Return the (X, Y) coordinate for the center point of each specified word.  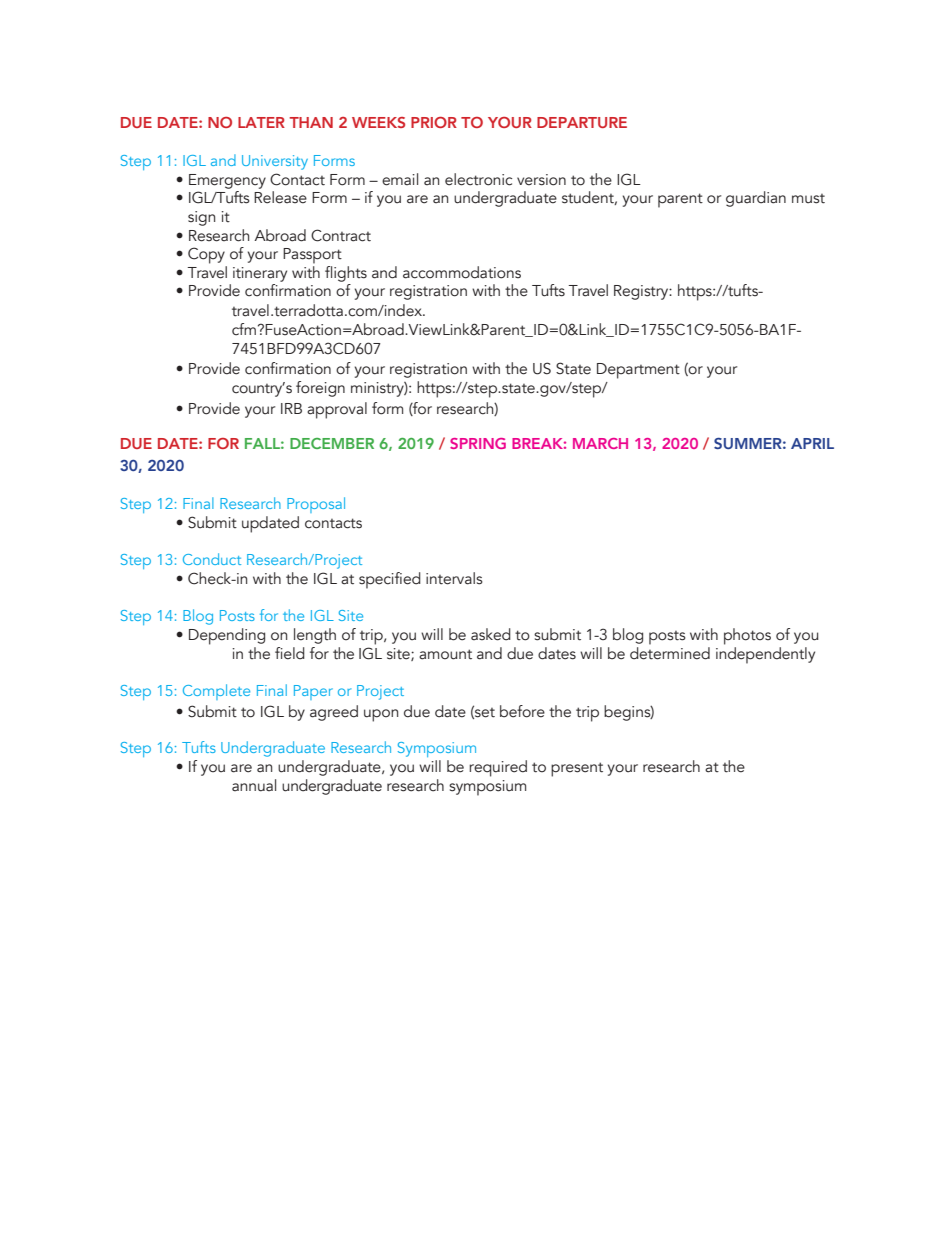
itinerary (260, 274)
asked (491, 634)
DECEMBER (332, 443)
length (315, 636)
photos (747, 636)
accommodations (462, 272)
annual (254, 785)
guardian (756, 199)
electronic (478, 179)
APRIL (812, 443)
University (275, 162)
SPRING (478, 443)
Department (638, 371)
